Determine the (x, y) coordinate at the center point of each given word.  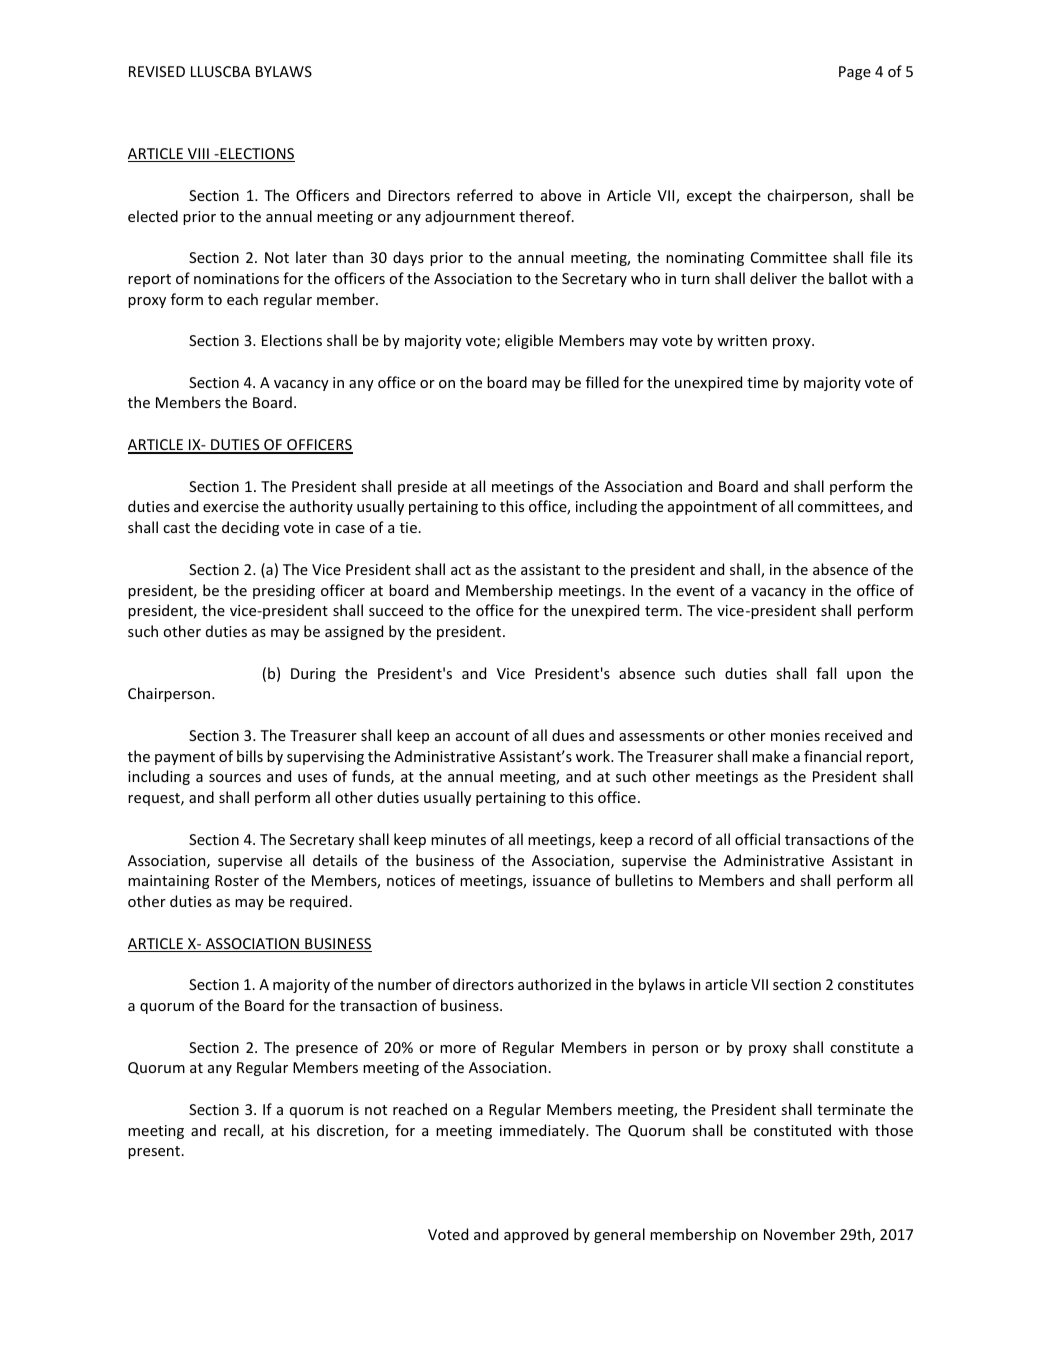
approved (536, 1235)
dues (568, 735)
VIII (198, 155)
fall (826, 673)
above (561, 195)
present (155, 1152)
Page (855, 73)
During (313, 675)
